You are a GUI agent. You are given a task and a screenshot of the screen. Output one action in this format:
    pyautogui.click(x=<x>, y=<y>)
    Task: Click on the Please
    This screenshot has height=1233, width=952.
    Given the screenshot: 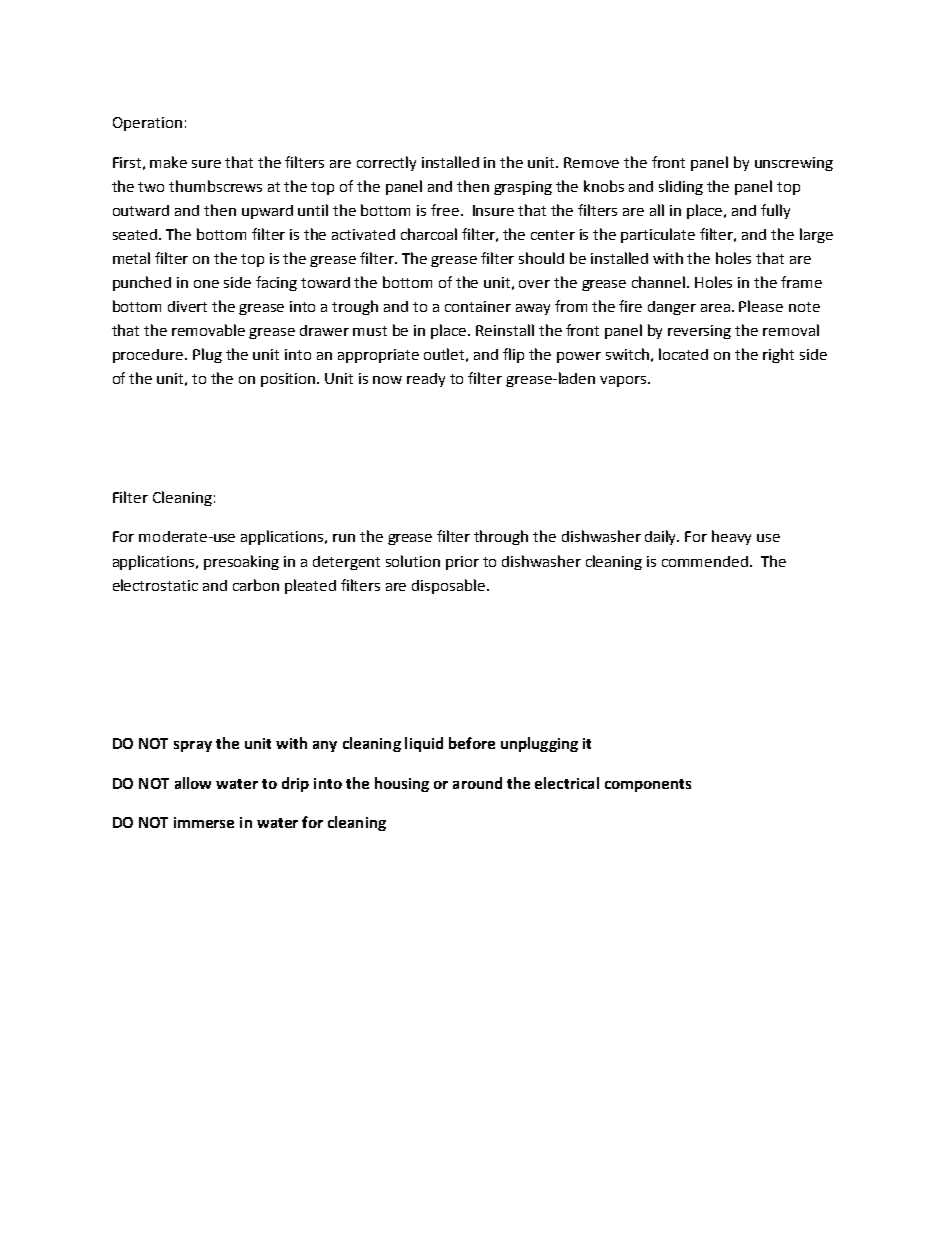 What is the action you would take?
    pyautogui.click(x=761, y=306)
